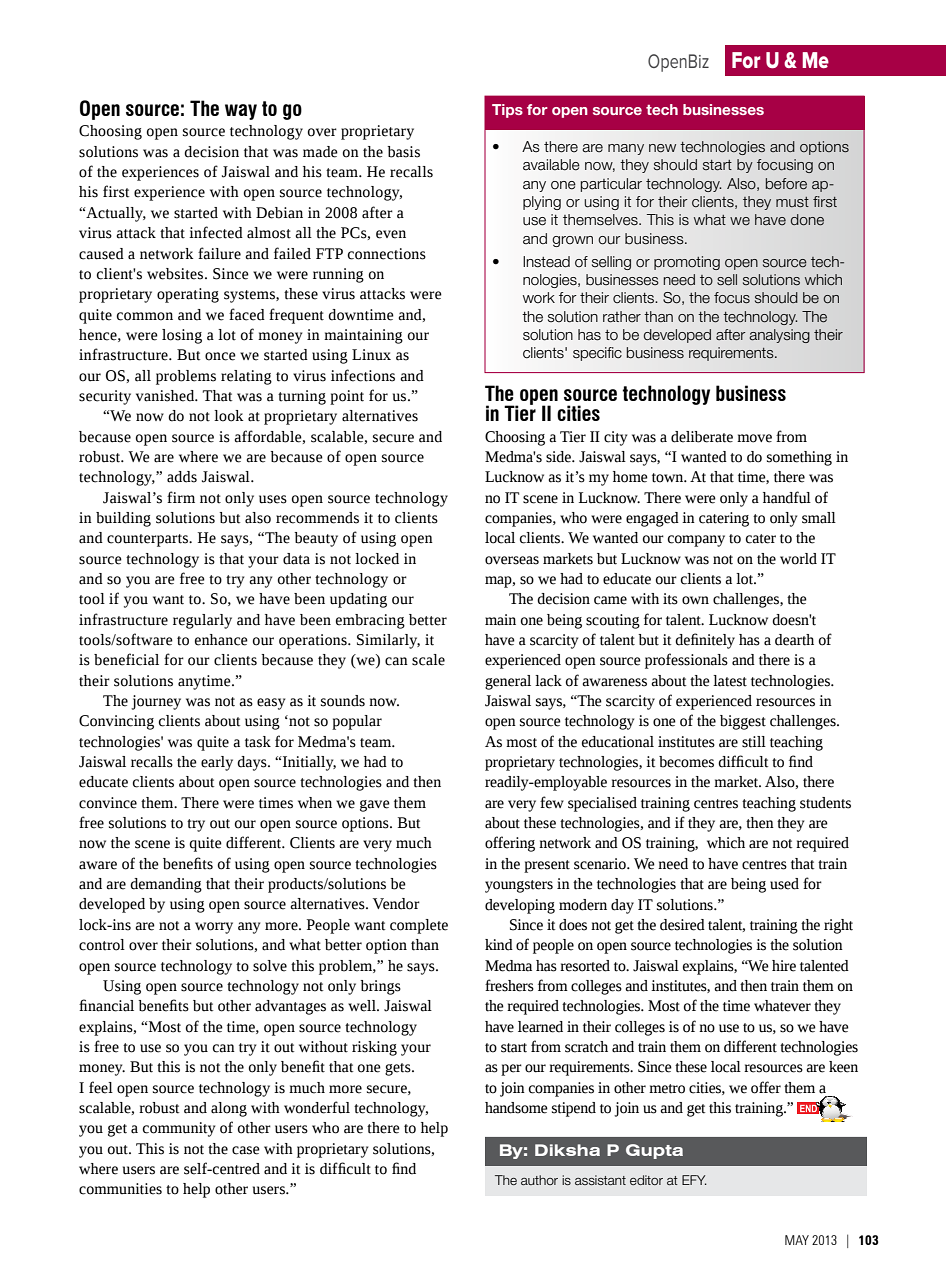 This document has width=946, height=1288. Describe the element at coordinates (786, 184) in the document. I see `before` at that location.
